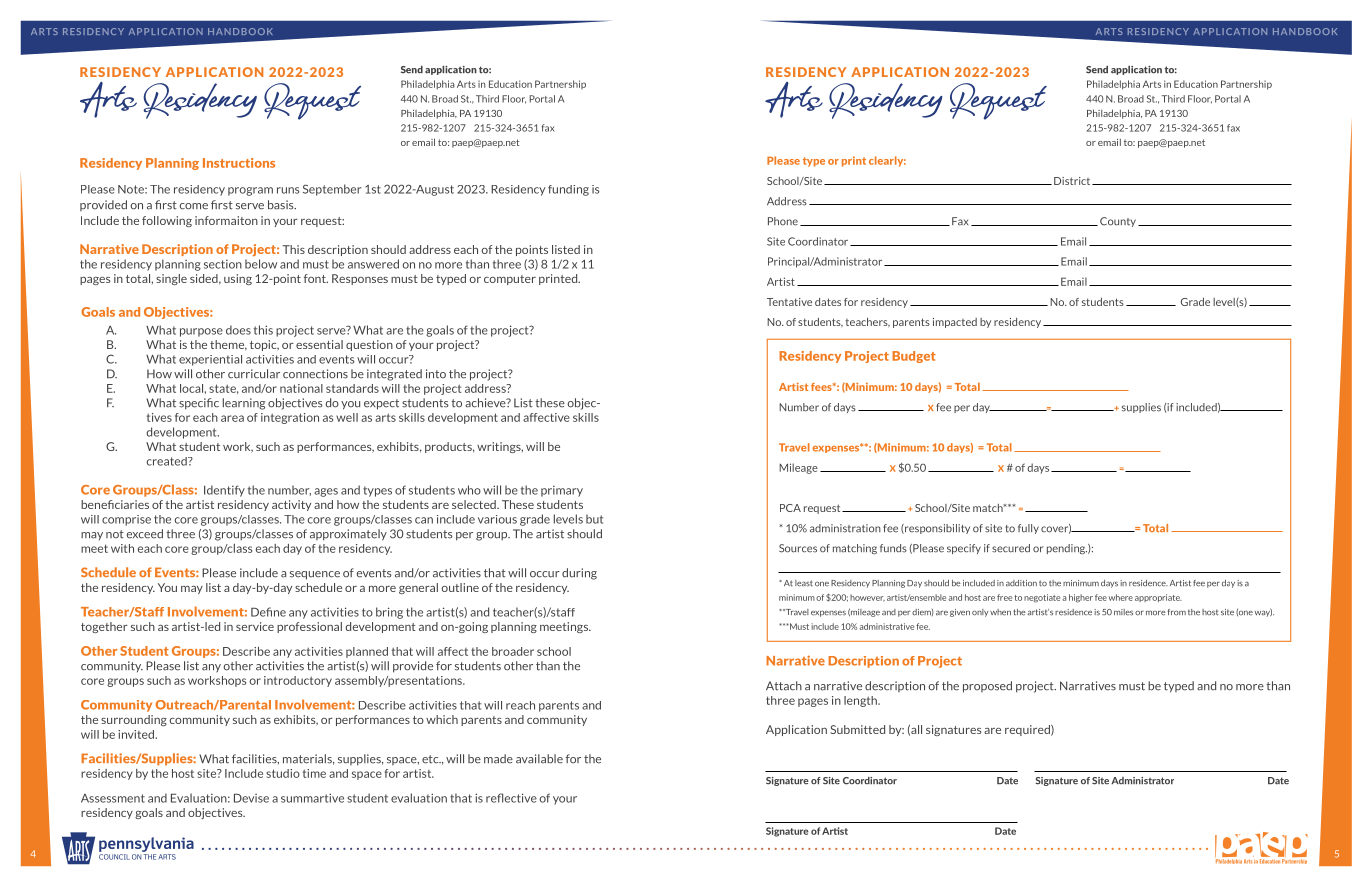 The height and width of the document is (887, 1372). What do you see at coordinates (224, 491) in the document?
I see `Identify` at bounding box center [224, 491].
